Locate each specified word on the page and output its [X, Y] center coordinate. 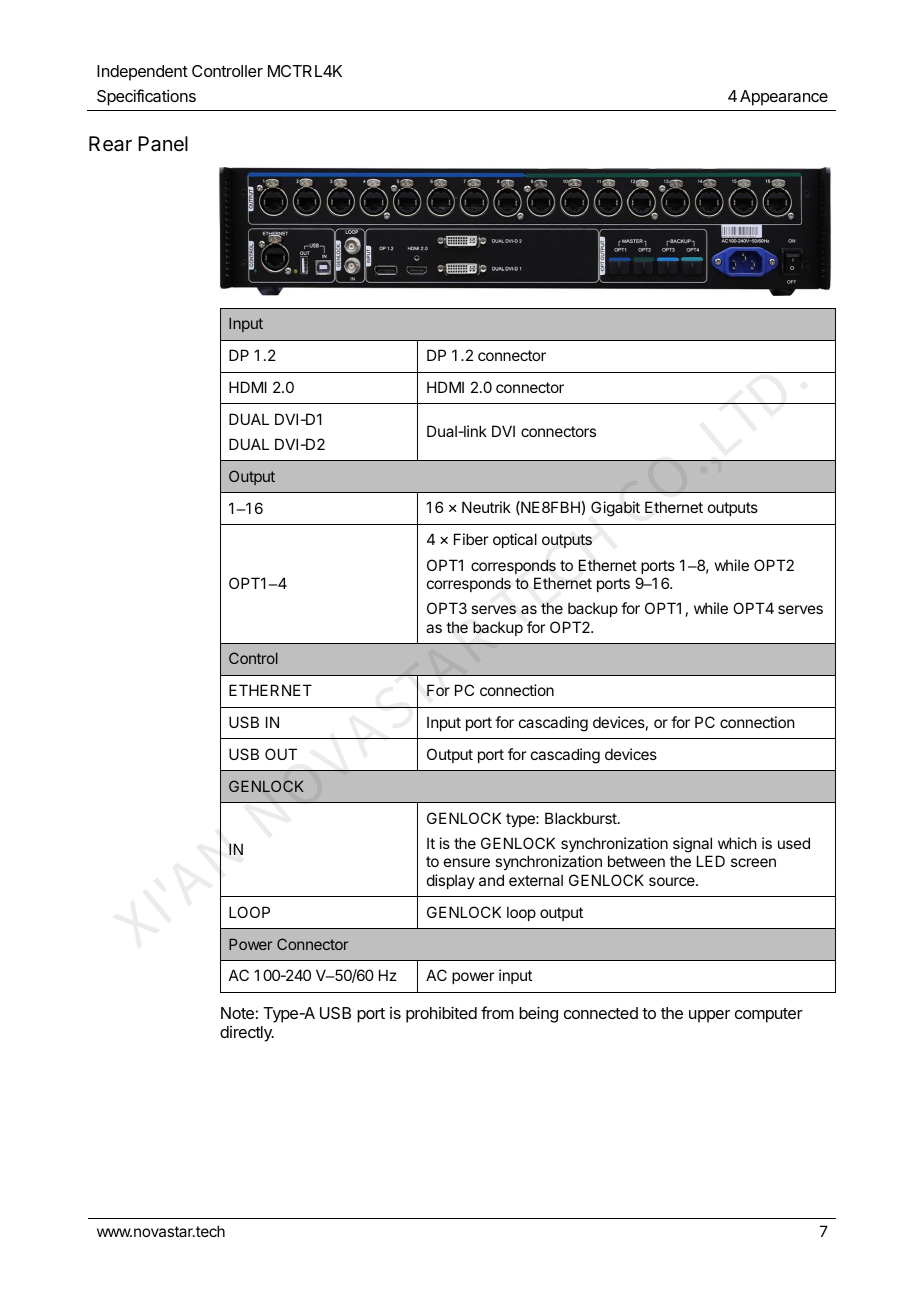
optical [515, 540]
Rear [110, 144]
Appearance [784, 98]
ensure [467, 862]
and [491, 880]
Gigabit [615, 509]
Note [237, 1013]
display [451, 881]
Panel [163, 144]
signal [692, 845]
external [536, 880]
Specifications [146, 97]
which [737, 843]
